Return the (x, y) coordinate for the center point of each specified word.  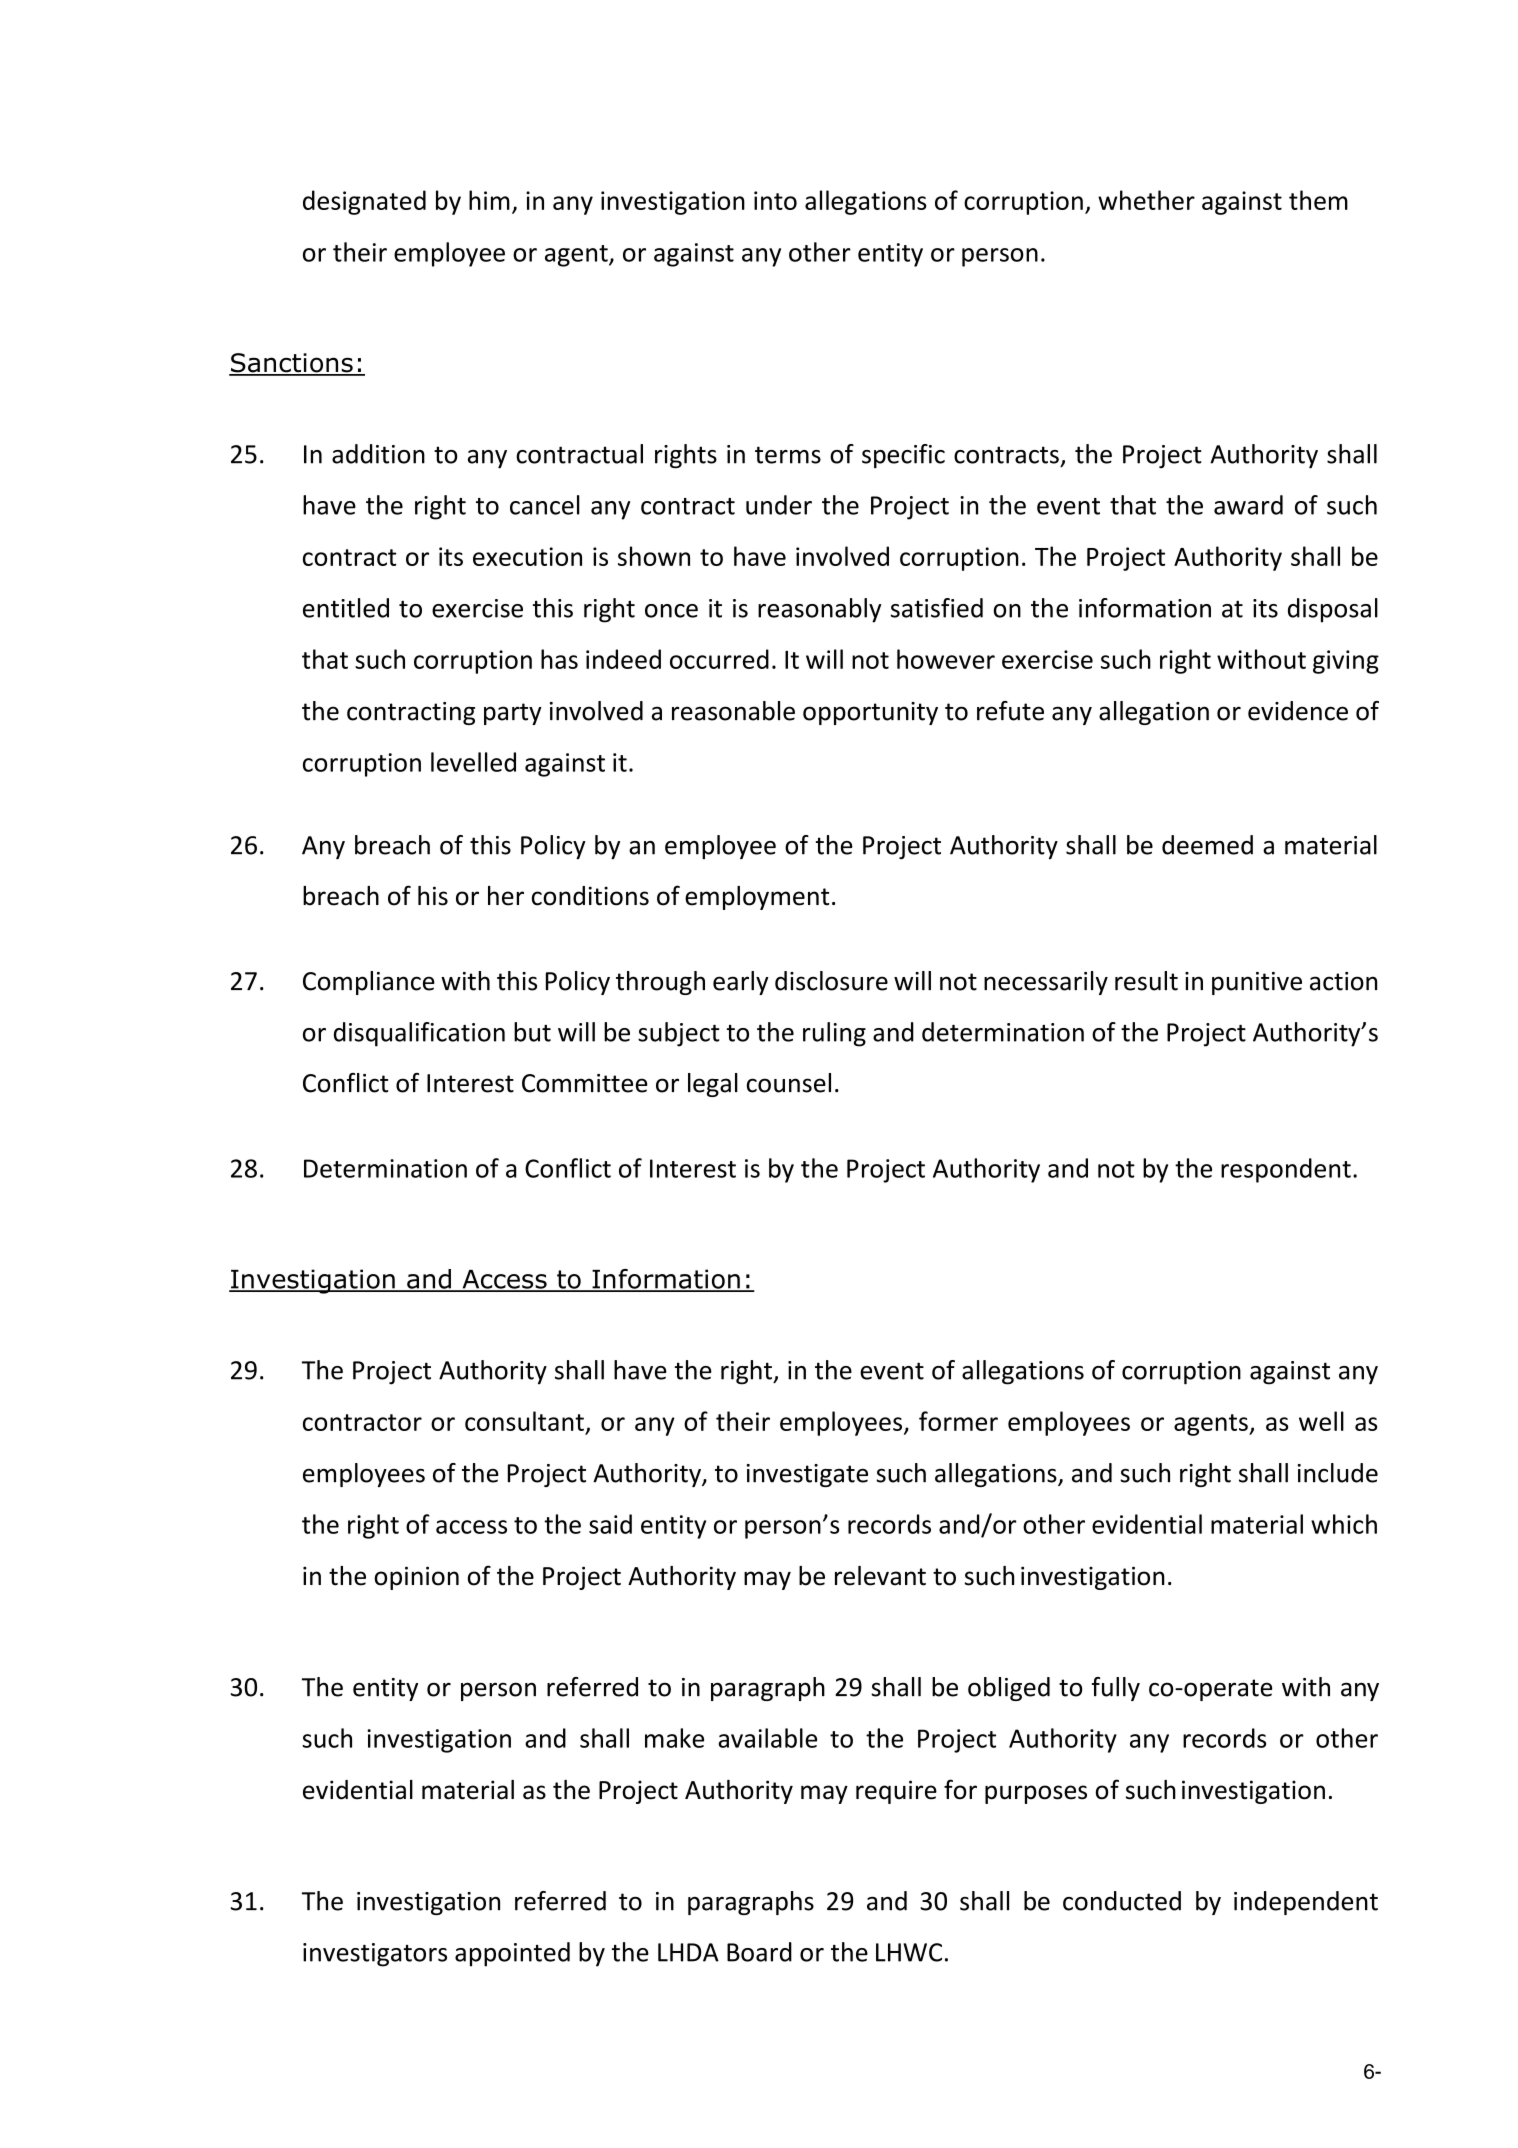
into (775, 200)
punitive (1257, 983)
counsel (789, 1083)
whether (1146, 200)
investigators (375, 1955)
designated (364, 202)
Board (759, 1952)
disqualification (419, 1034)
